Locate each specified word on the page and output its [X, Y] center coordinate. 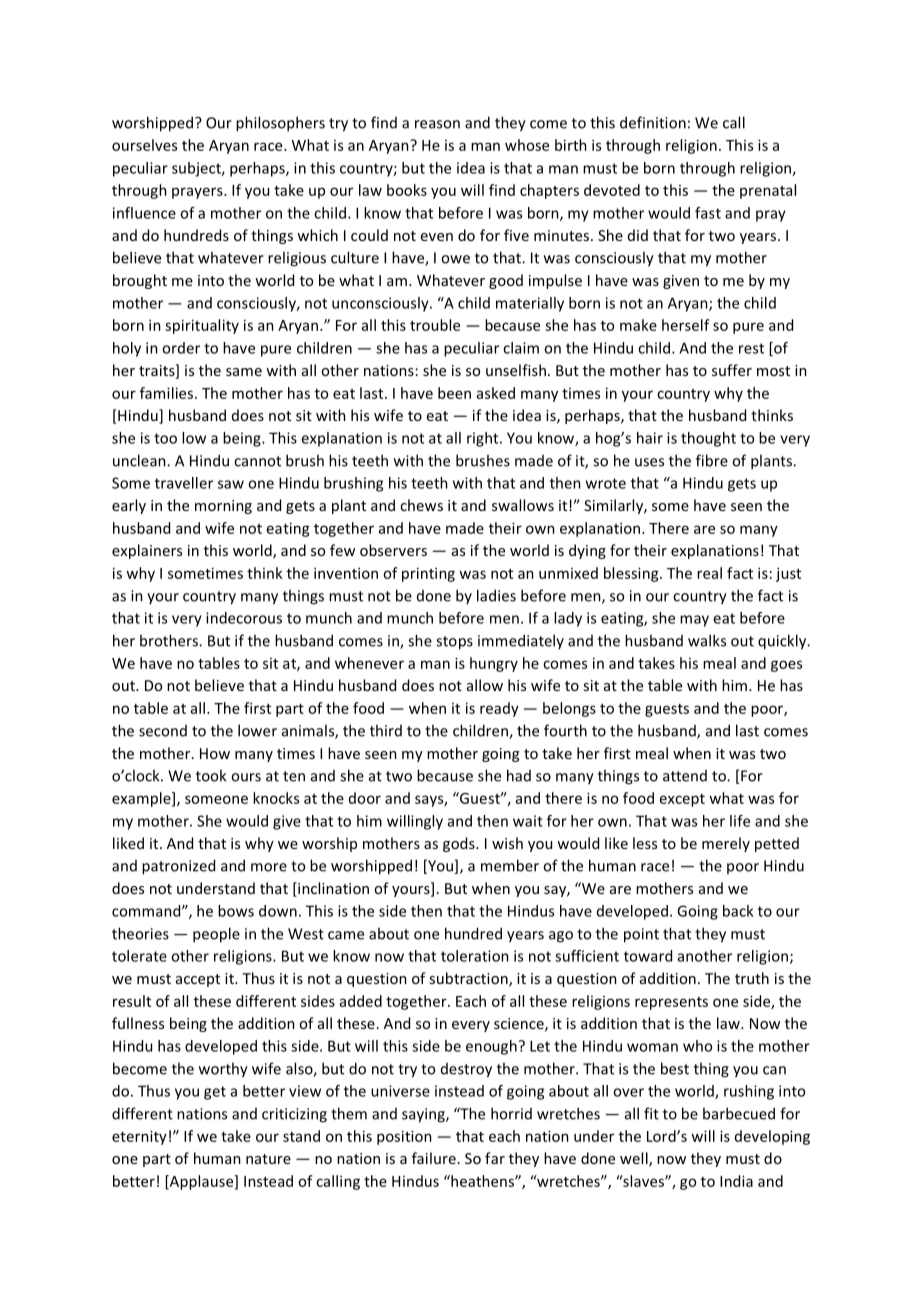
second [163, 731]
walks [707, 640]
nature [268, 1159]
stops [454, 643]
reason [437, 124]
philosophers [280, 124]
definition [653, 122]
